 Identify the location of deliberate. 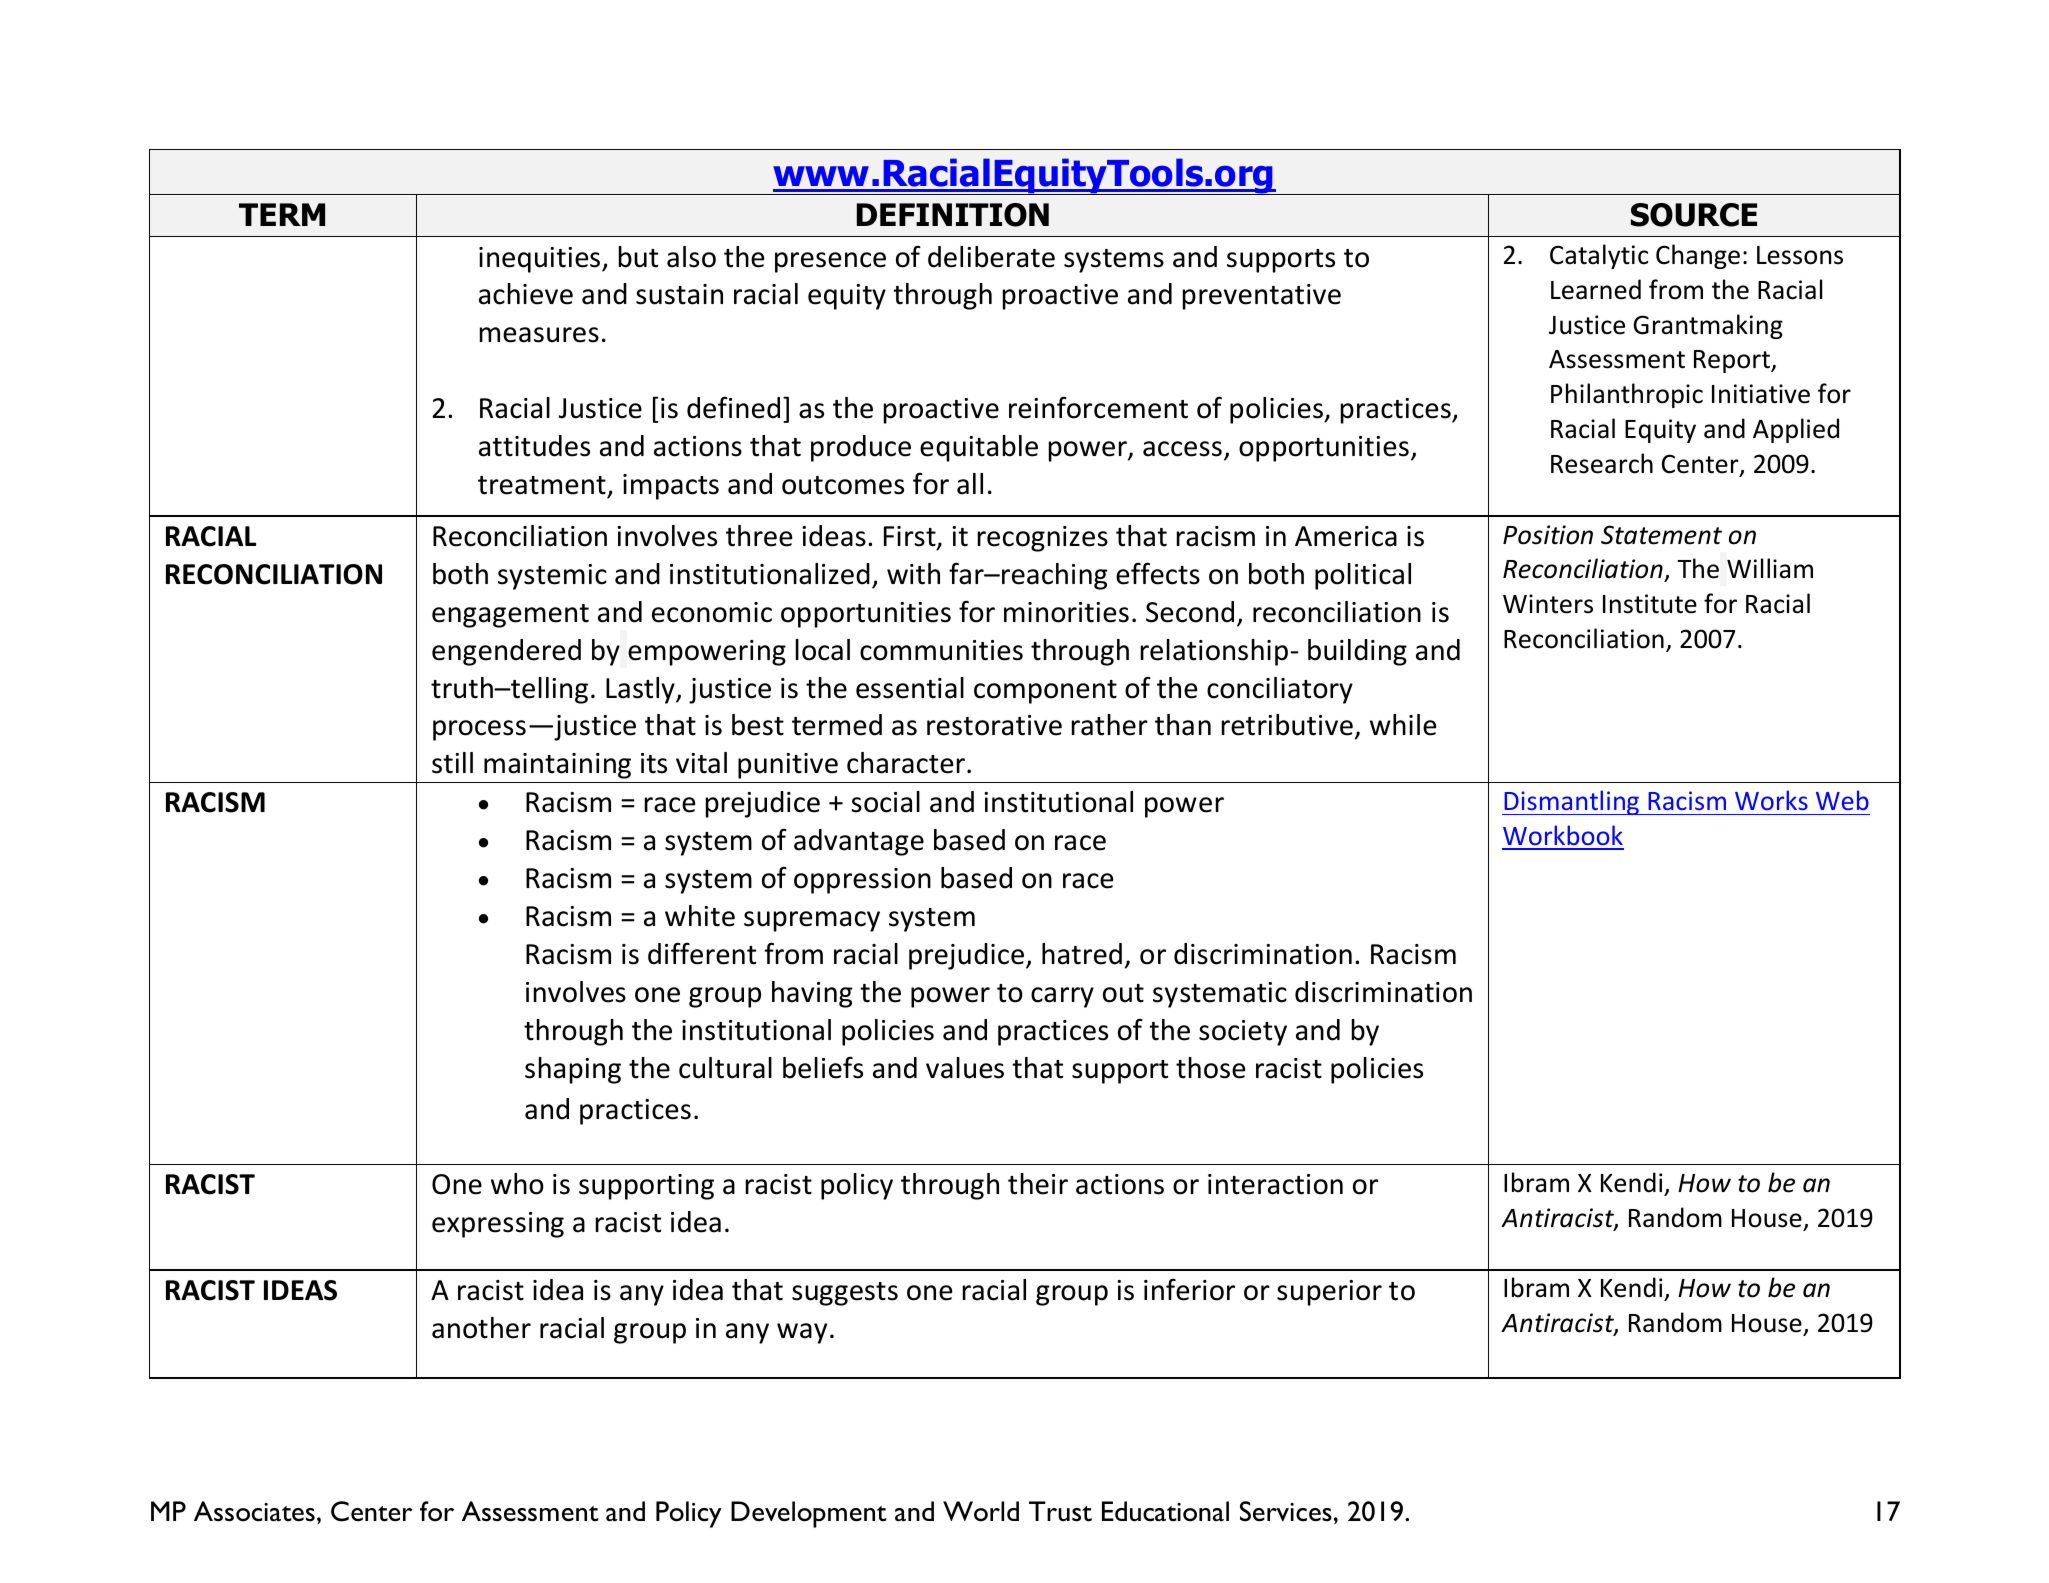
(991, 257).
